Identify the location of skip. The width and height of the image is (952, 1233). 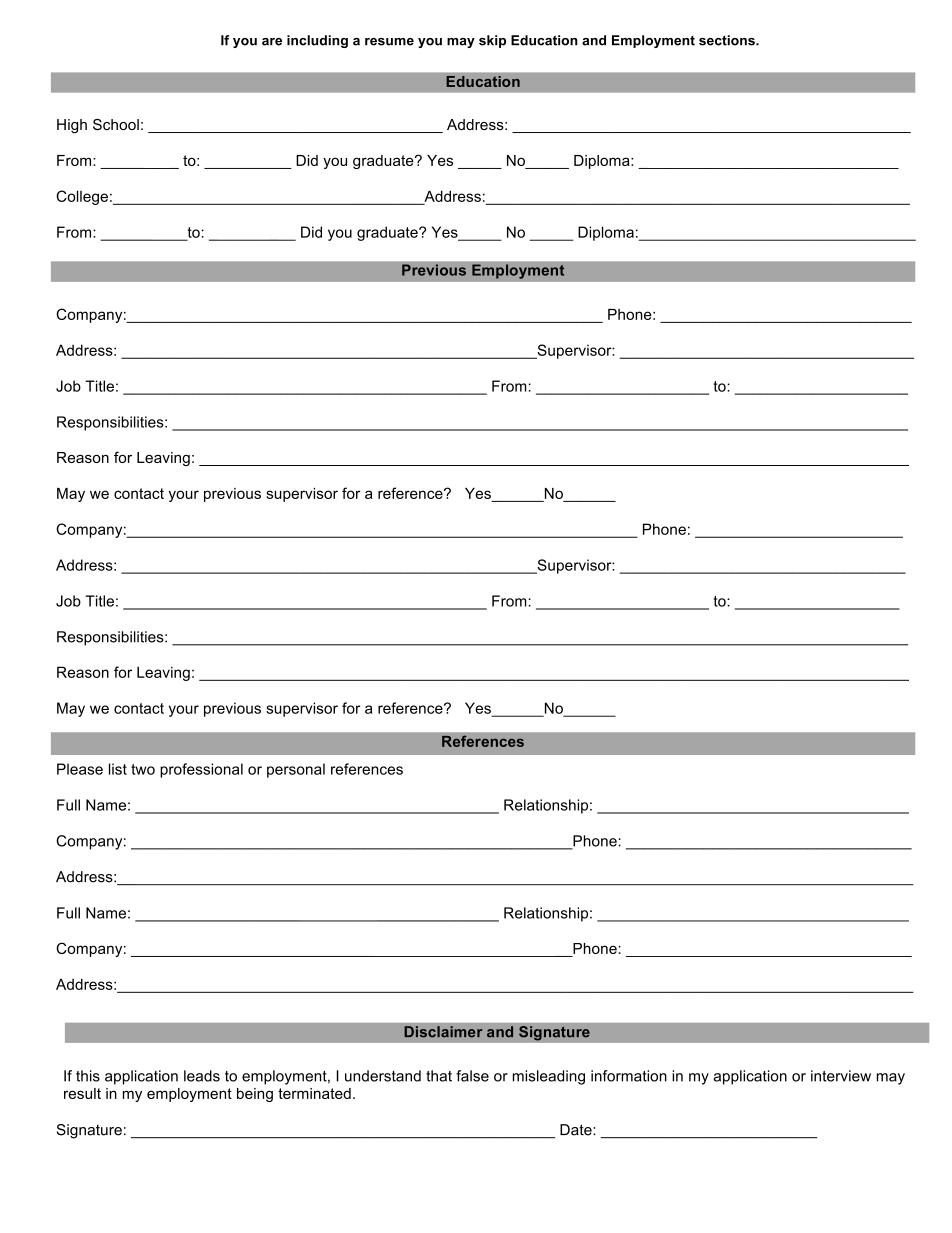
(492, 41).
